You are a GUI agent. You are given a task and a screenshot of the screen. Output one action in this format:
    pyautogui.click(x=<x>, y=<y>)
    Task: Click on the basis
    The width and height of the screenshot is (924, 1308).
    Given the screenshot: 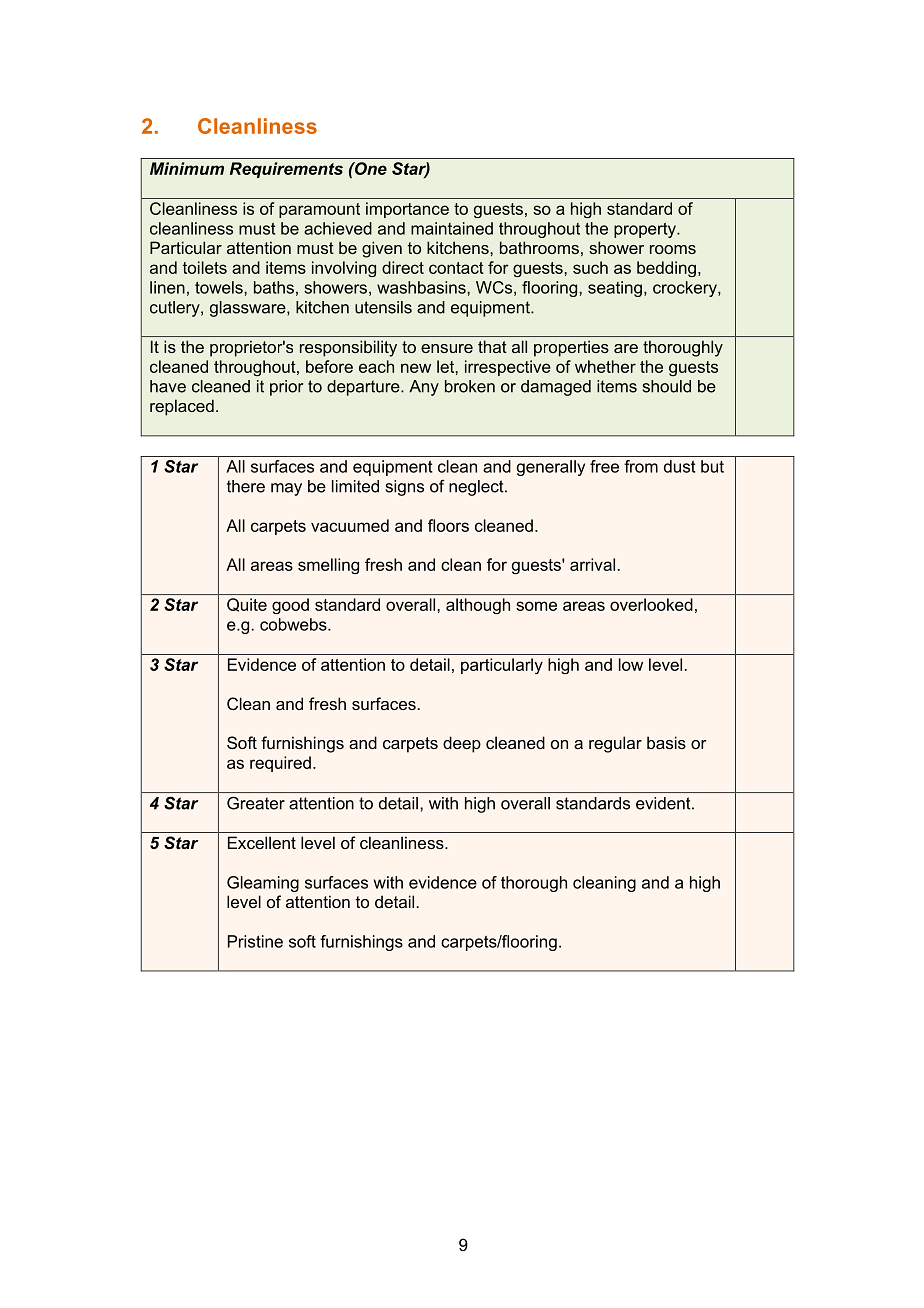 What is the action you would take?
    pyautogui.click(x=666, y=742)
